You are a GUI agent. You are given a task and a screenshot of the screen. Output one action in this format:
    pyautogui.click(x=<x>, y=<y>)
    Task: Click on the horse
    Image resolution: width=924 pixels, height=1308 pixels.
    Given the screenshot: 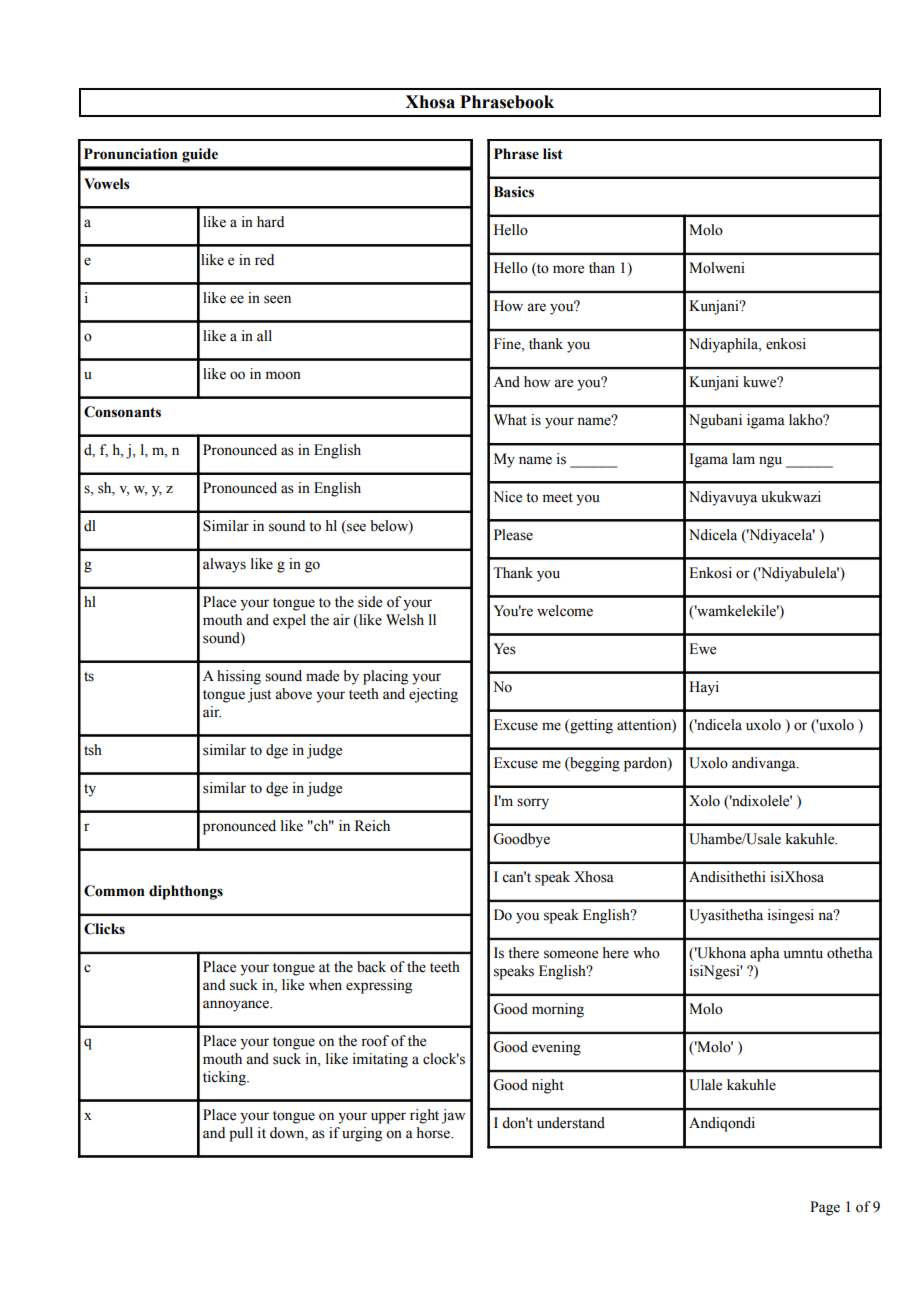 What is the action you would take?
    pyautogui.click(x=434, y=1133)
